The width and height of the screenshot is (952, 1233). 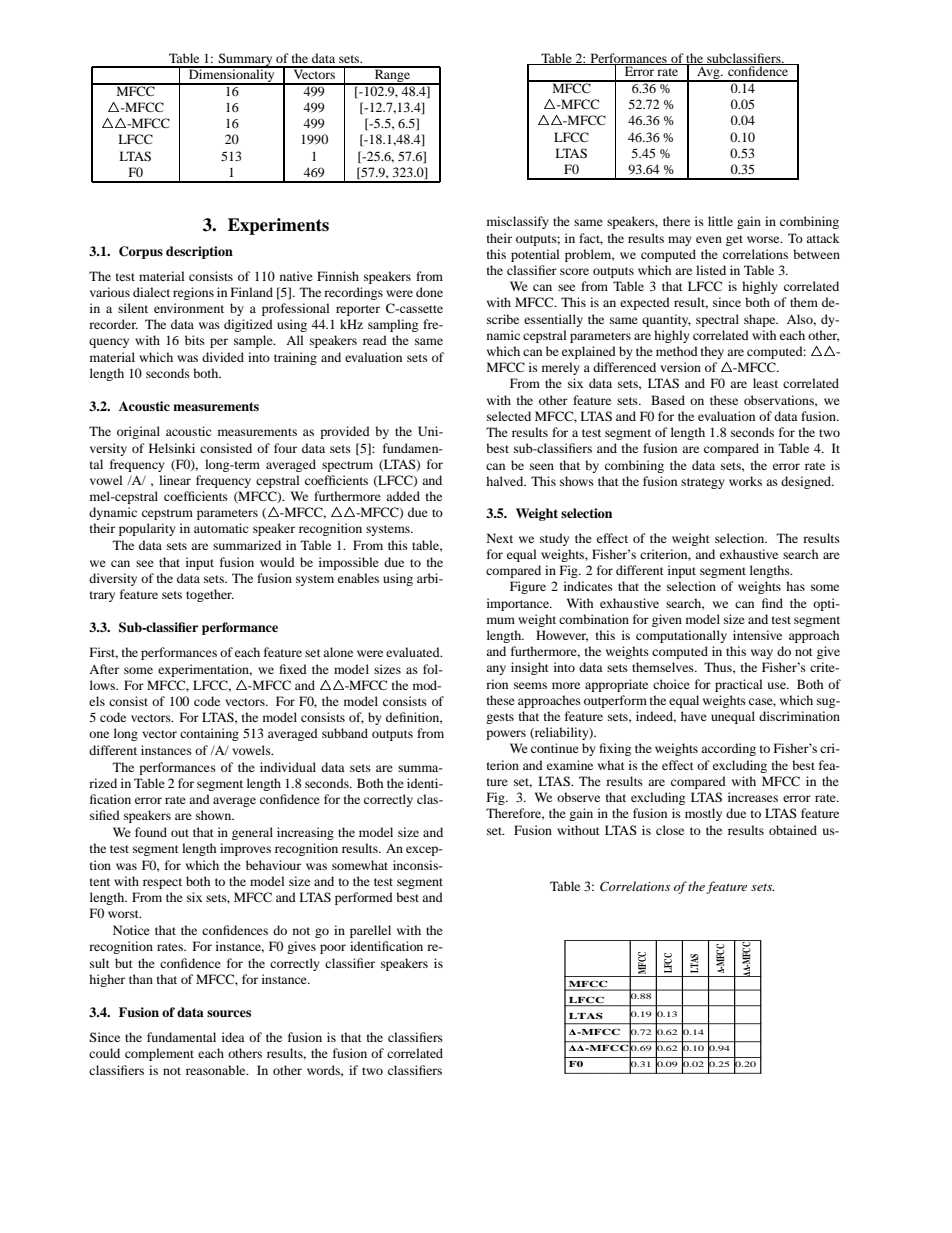 I want to click on Corpus, so click(x=141, y=252).
